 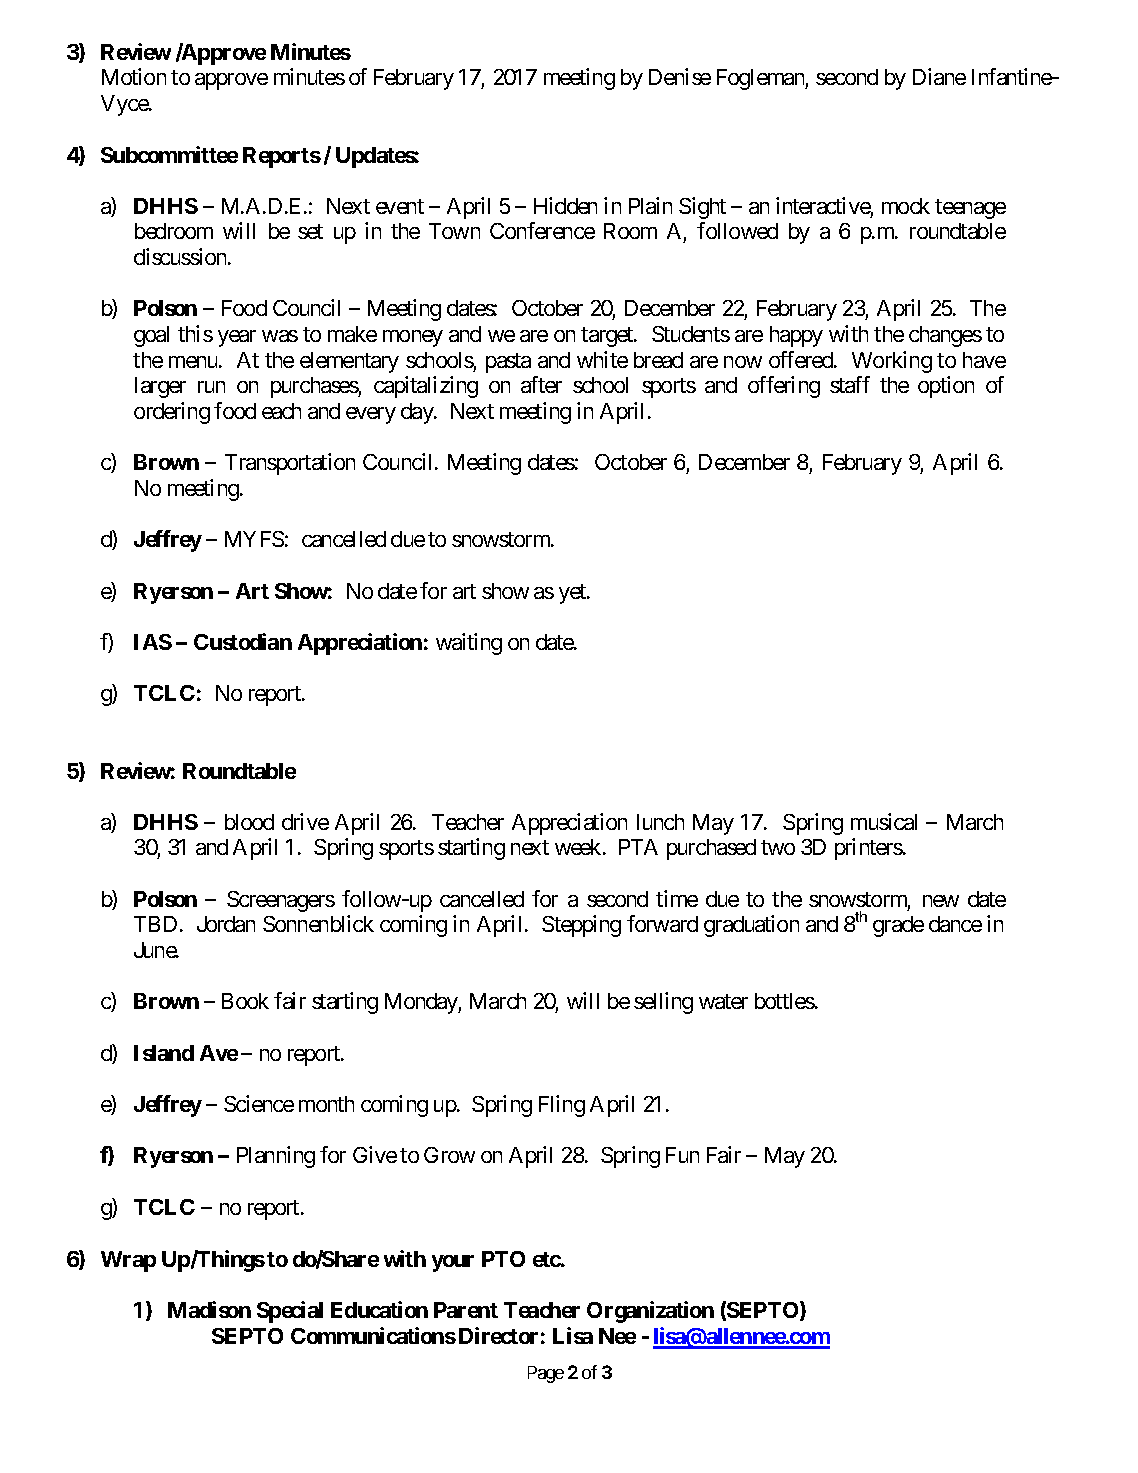 I want to click on Director, so click(x=498, y=1335).
